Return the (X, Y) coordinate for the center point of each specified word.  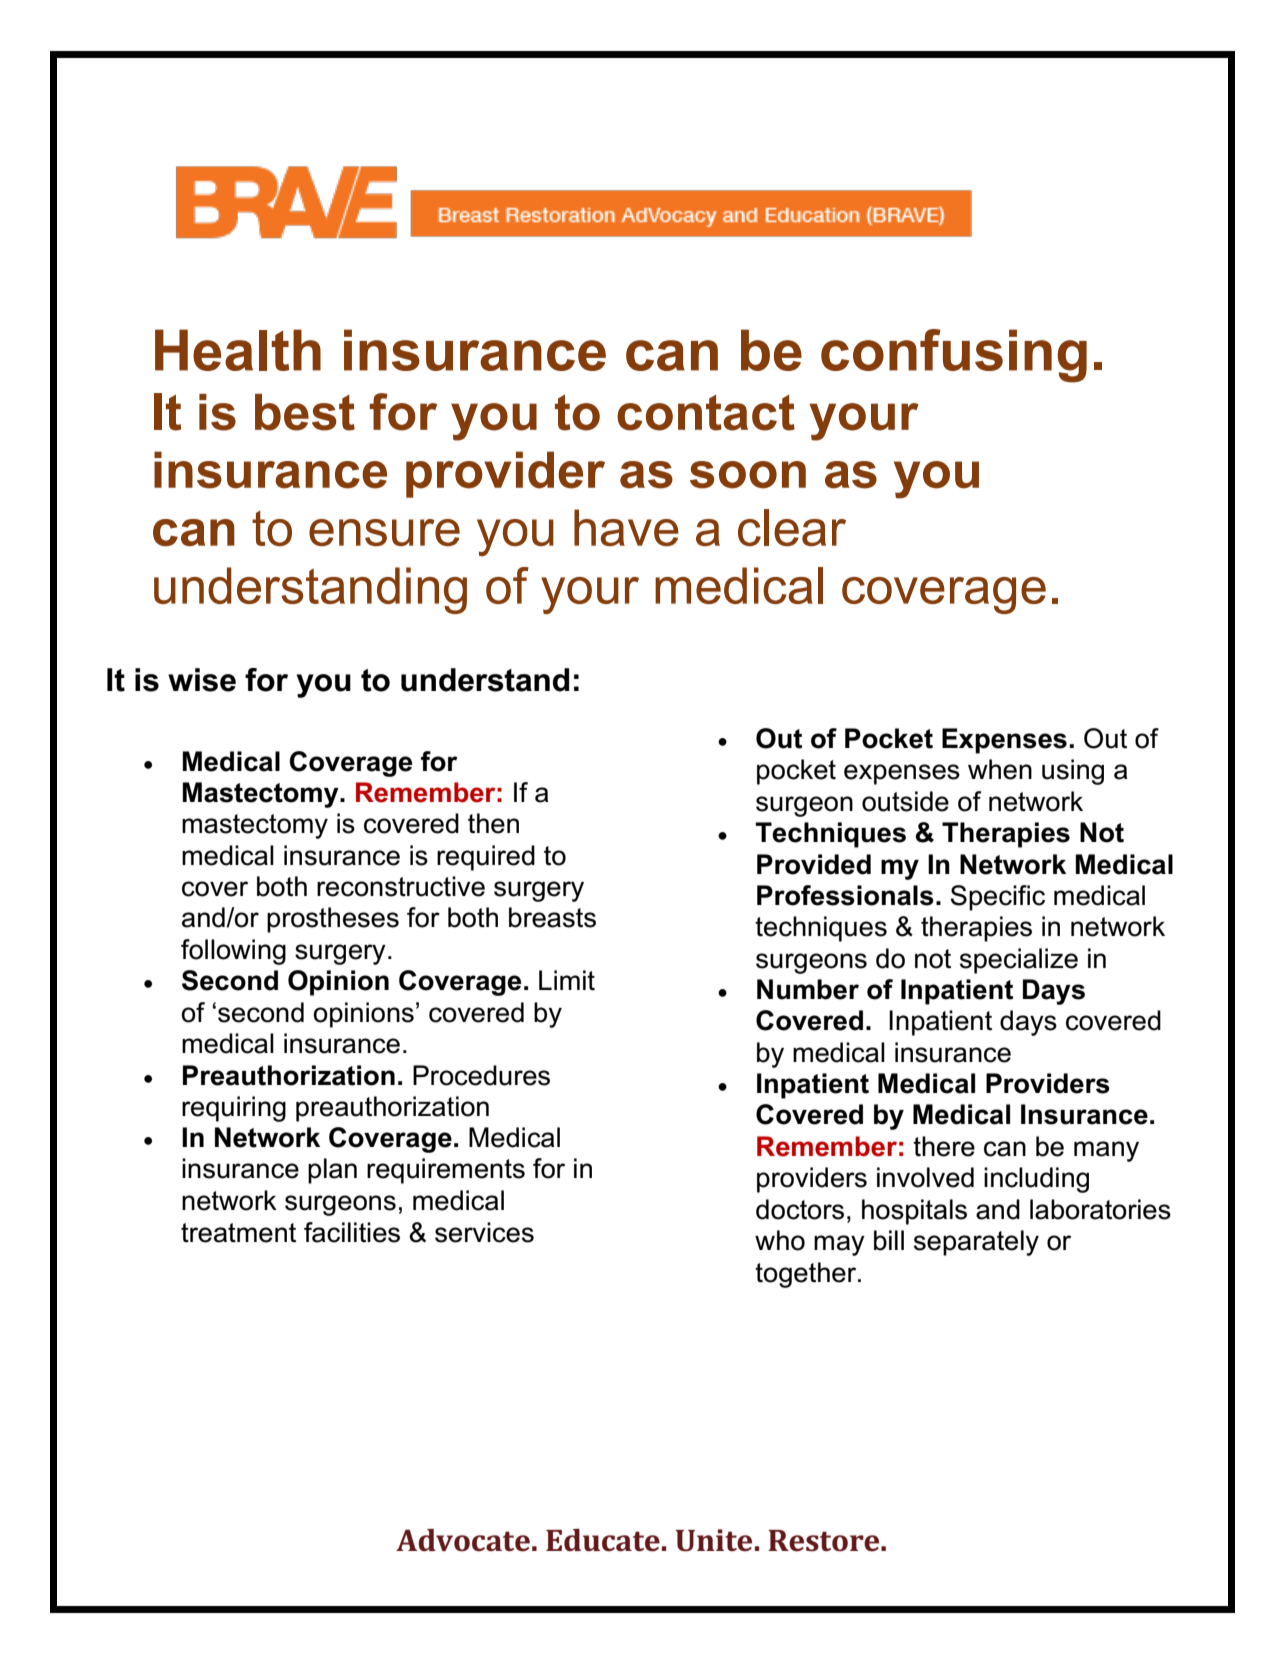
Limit (567, 980)
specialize (1019, 961)
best (305, 412)
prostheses (333, 920)
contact (706, 413)
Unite (713, 1540)
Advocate (463, 1540)
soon (748, 475)
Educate (603, 1540)
